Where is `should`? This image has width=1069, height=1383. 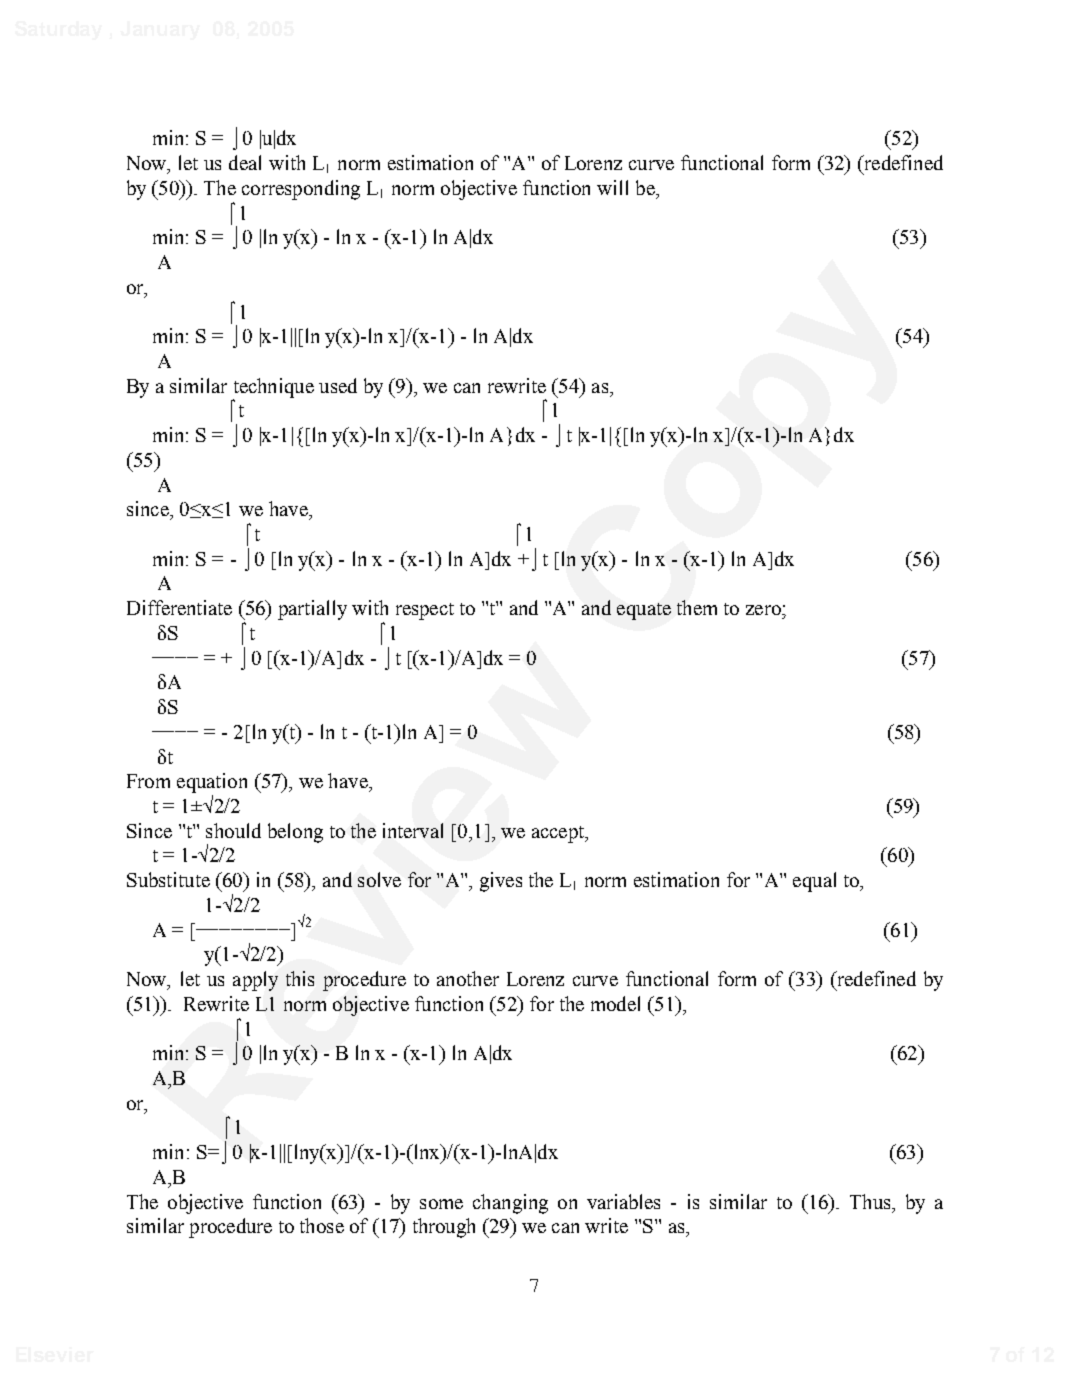
should is located at coordinates (233, 830).
